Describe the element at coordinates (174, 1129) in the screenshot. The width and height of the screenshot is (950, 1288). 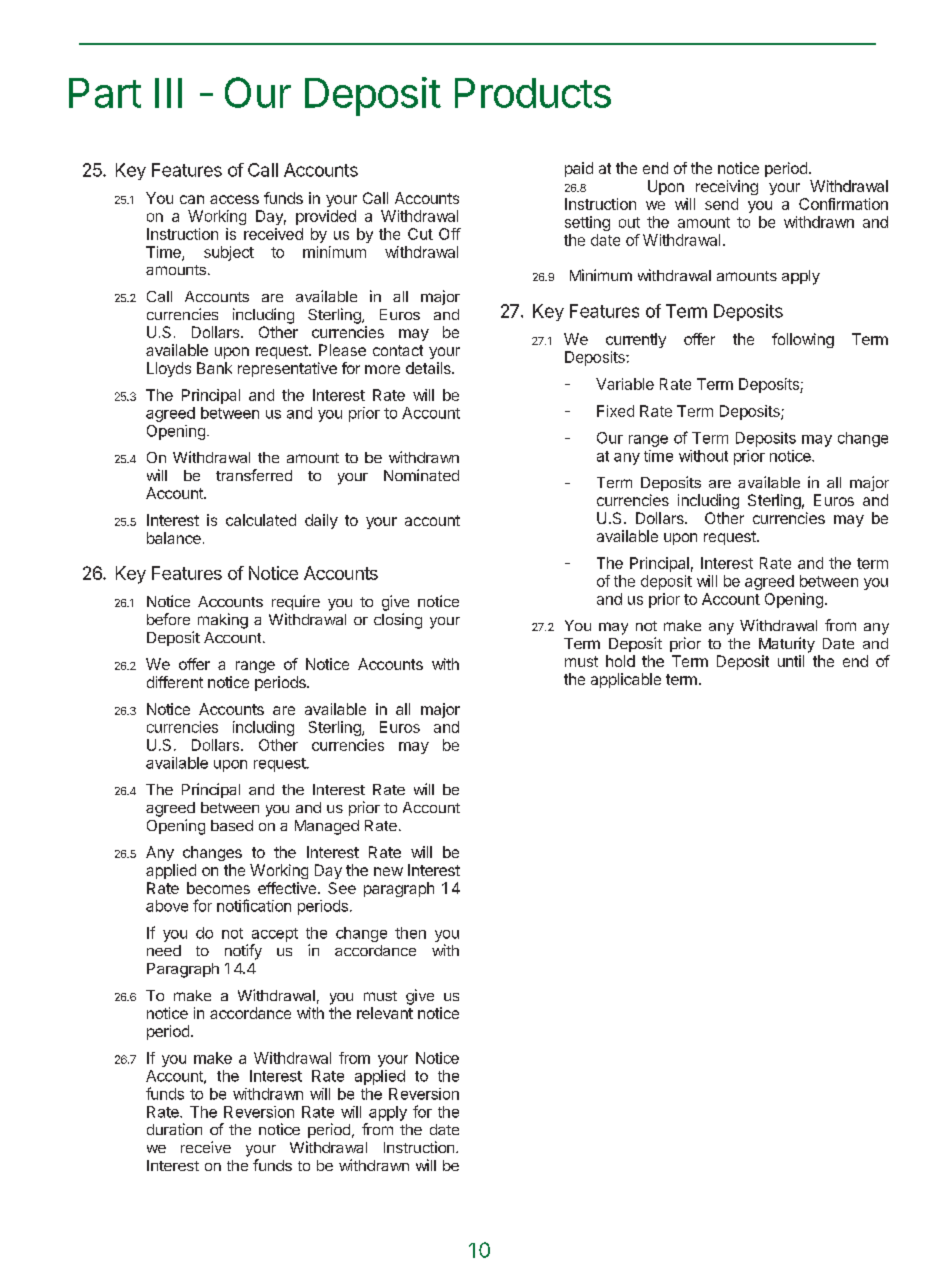
I see `duration` at that location.
